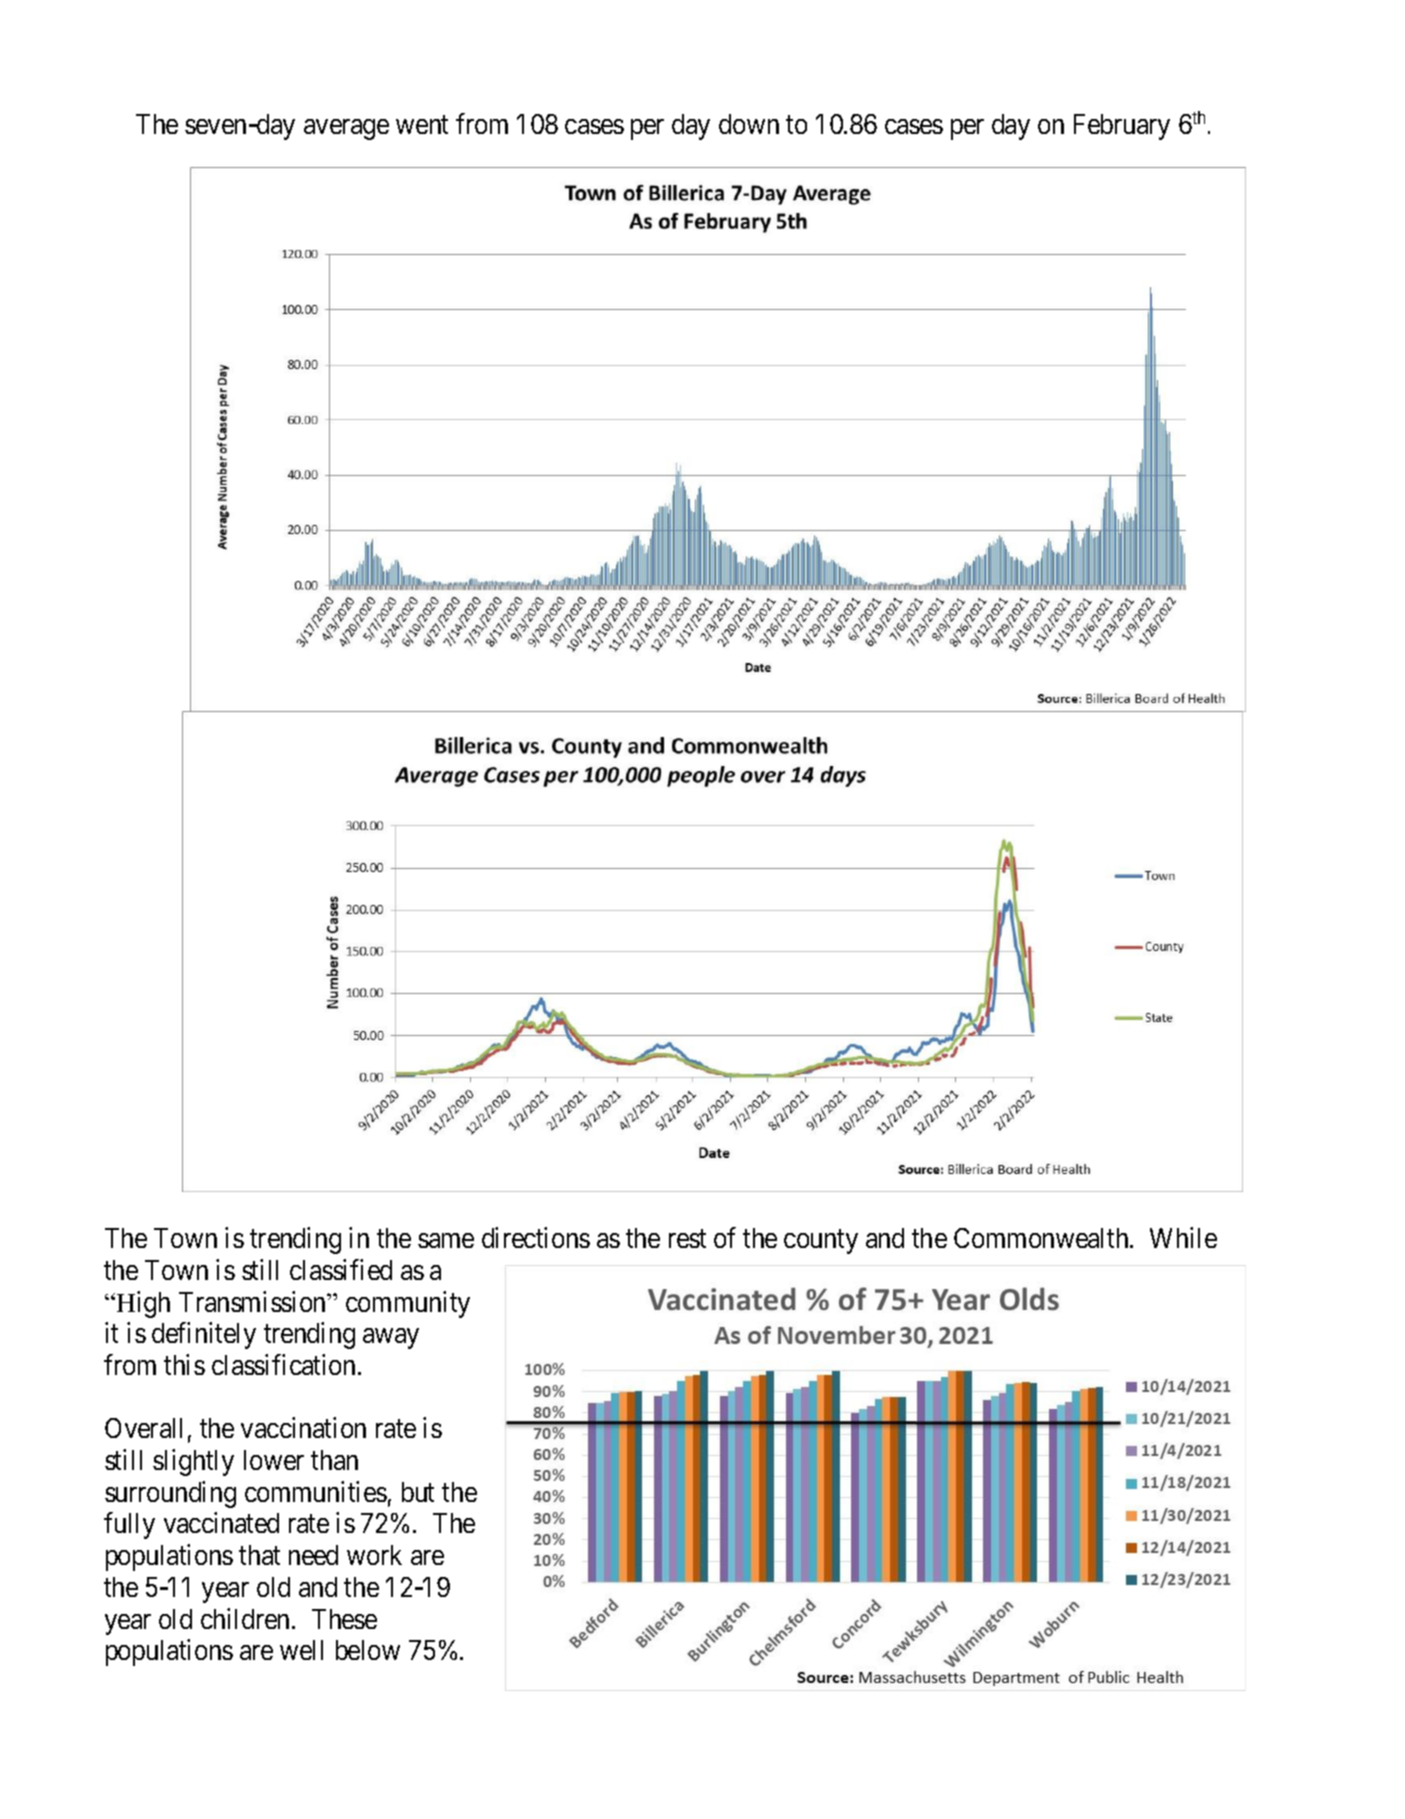  I want to click on county, so click(821, 1242).
